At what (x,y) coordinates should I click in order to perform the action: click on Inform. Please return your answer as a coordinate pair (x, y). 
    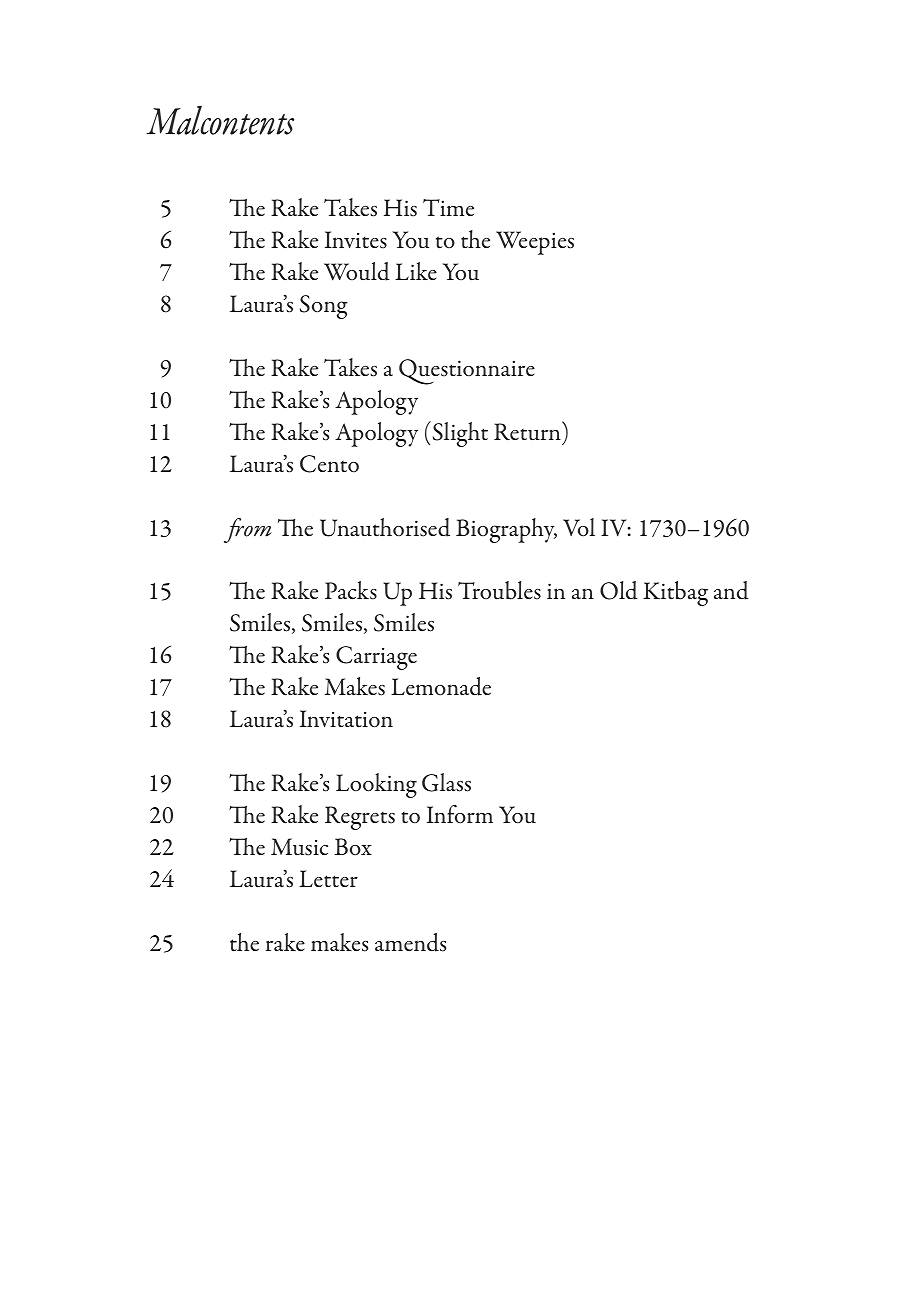
    Looking at the image, I should click on (460, 814).
